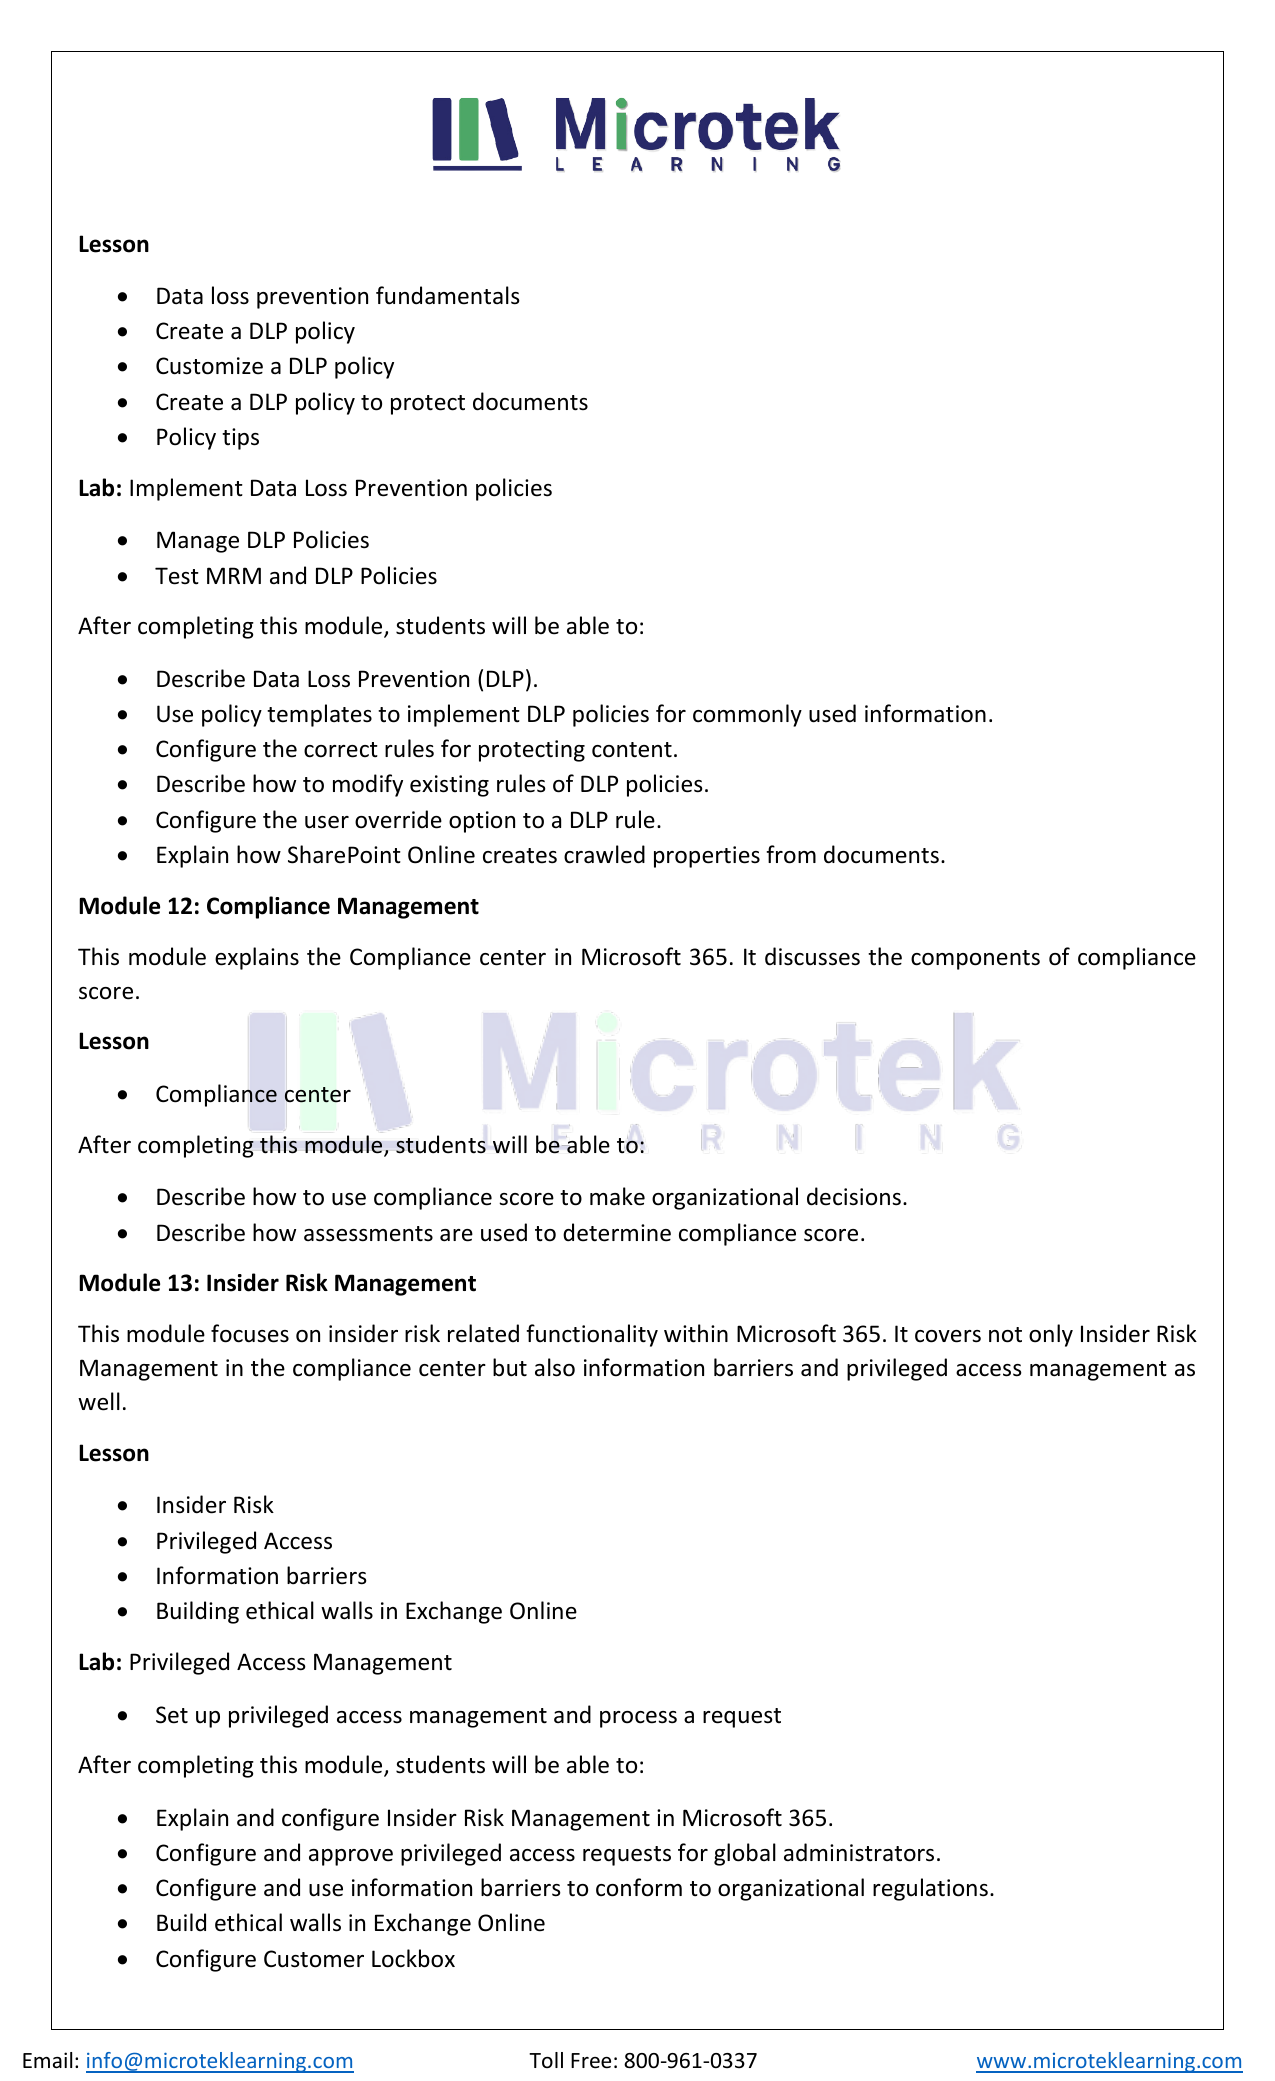 This image has width=1275, height=2081. What do you see at coordinates (209, 366) in the image?
I see `Customize` at bounding box center [209, 366].
